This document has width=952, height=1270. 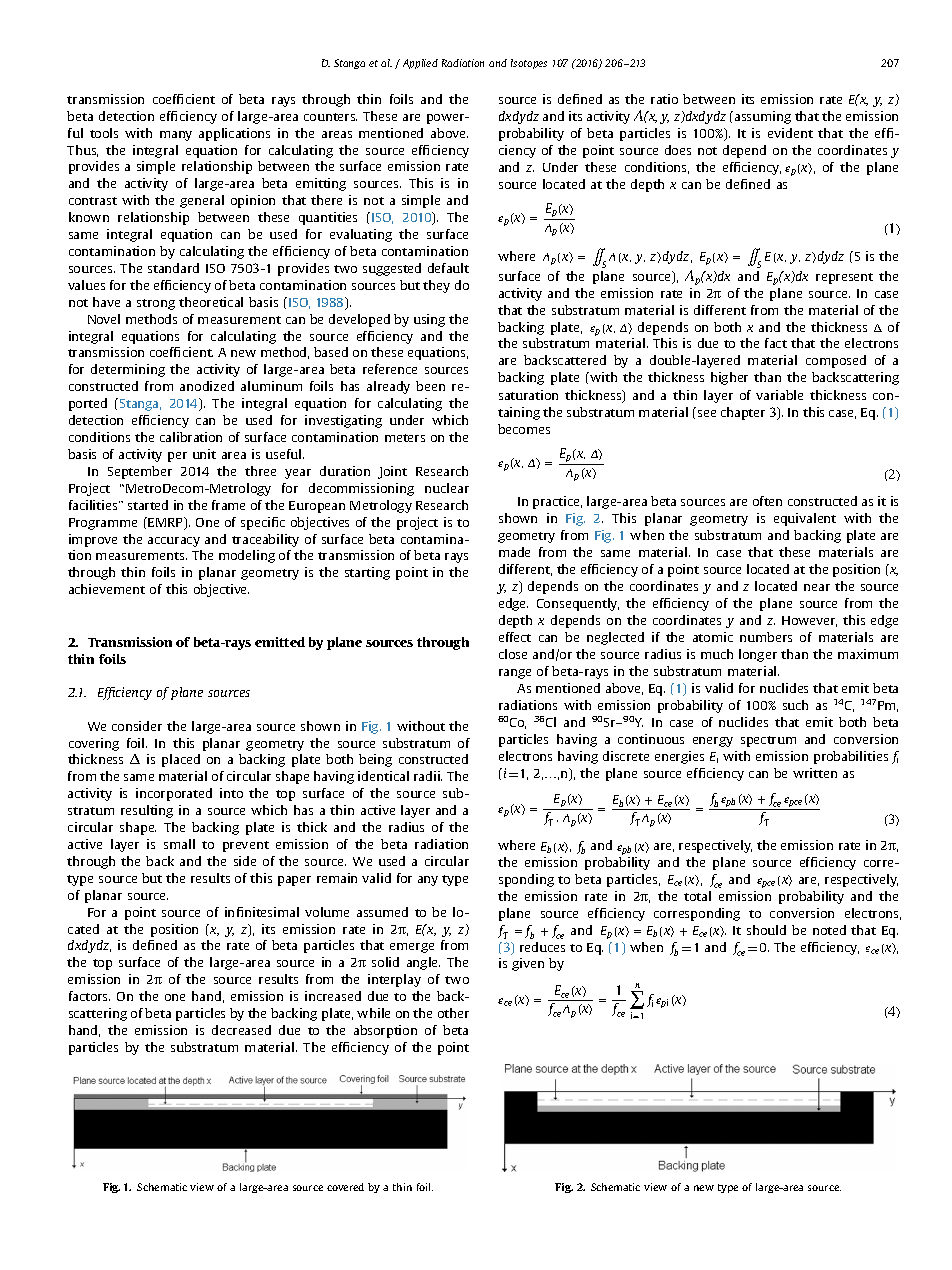 What do you see at coordinates (829, 930) in the document?
I see `noted` at bounding box center [829, 930].
